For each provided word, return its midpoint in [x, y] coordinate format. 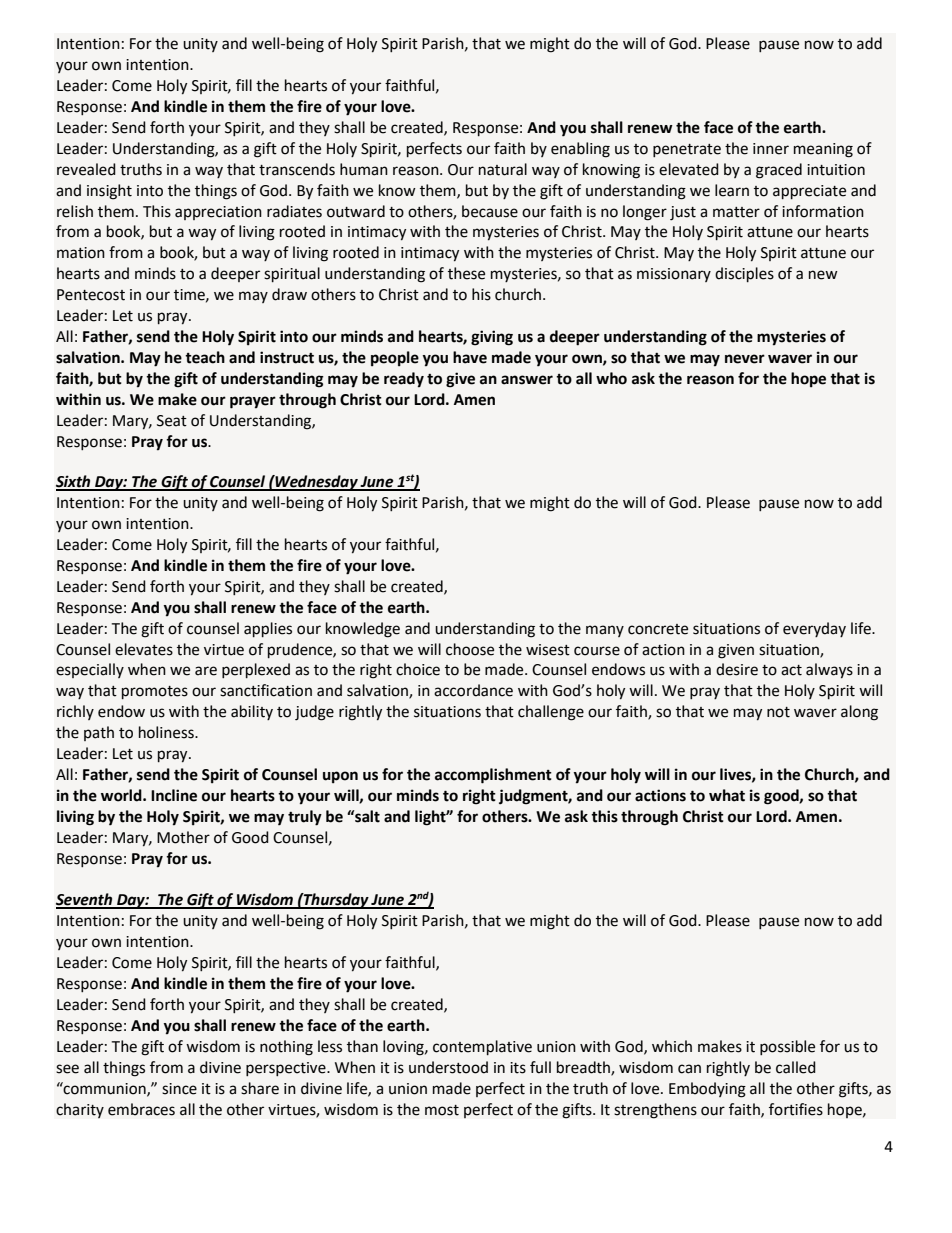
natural [503, 169]
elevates [144, 649]
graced [779, 171]
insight [109, 192]
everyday [814, 629]
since [179, 1089]
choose [470, 649]
